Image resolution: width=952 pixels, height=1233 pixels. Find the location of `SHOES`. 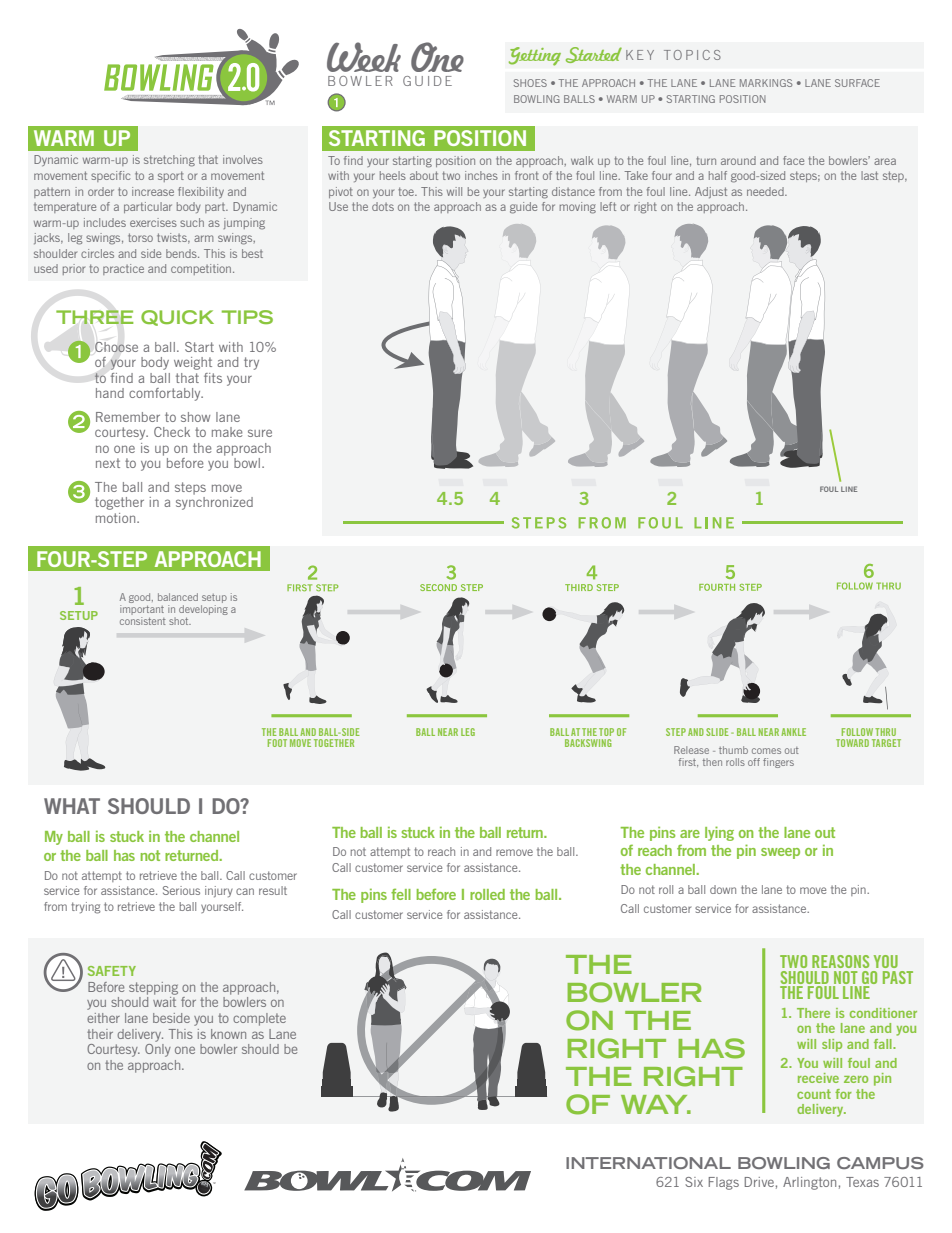

SHOES is located at coordinates (530, 83).
